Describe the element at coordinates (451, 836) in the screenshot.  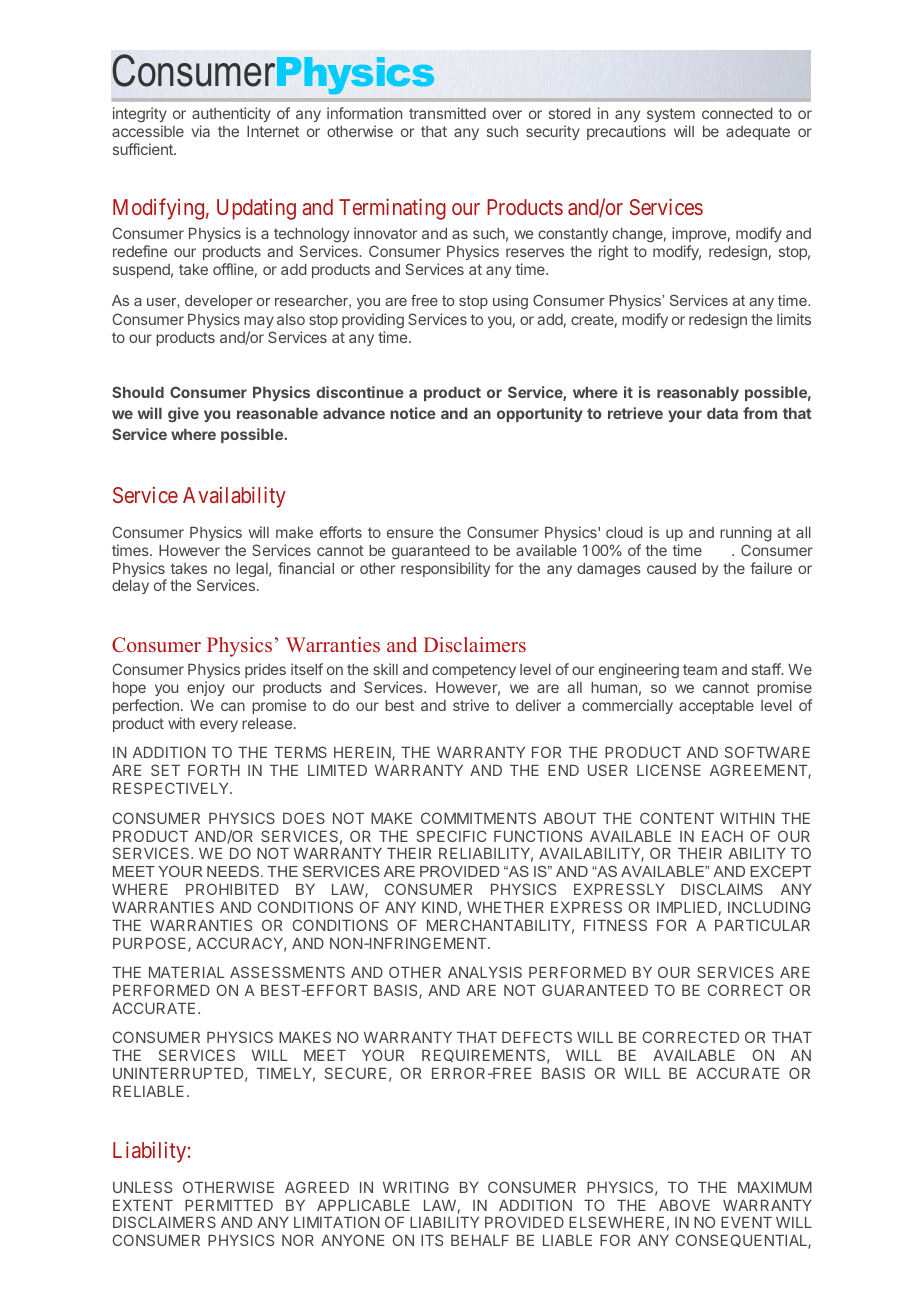
I see `SPECIFIC` at that location.
